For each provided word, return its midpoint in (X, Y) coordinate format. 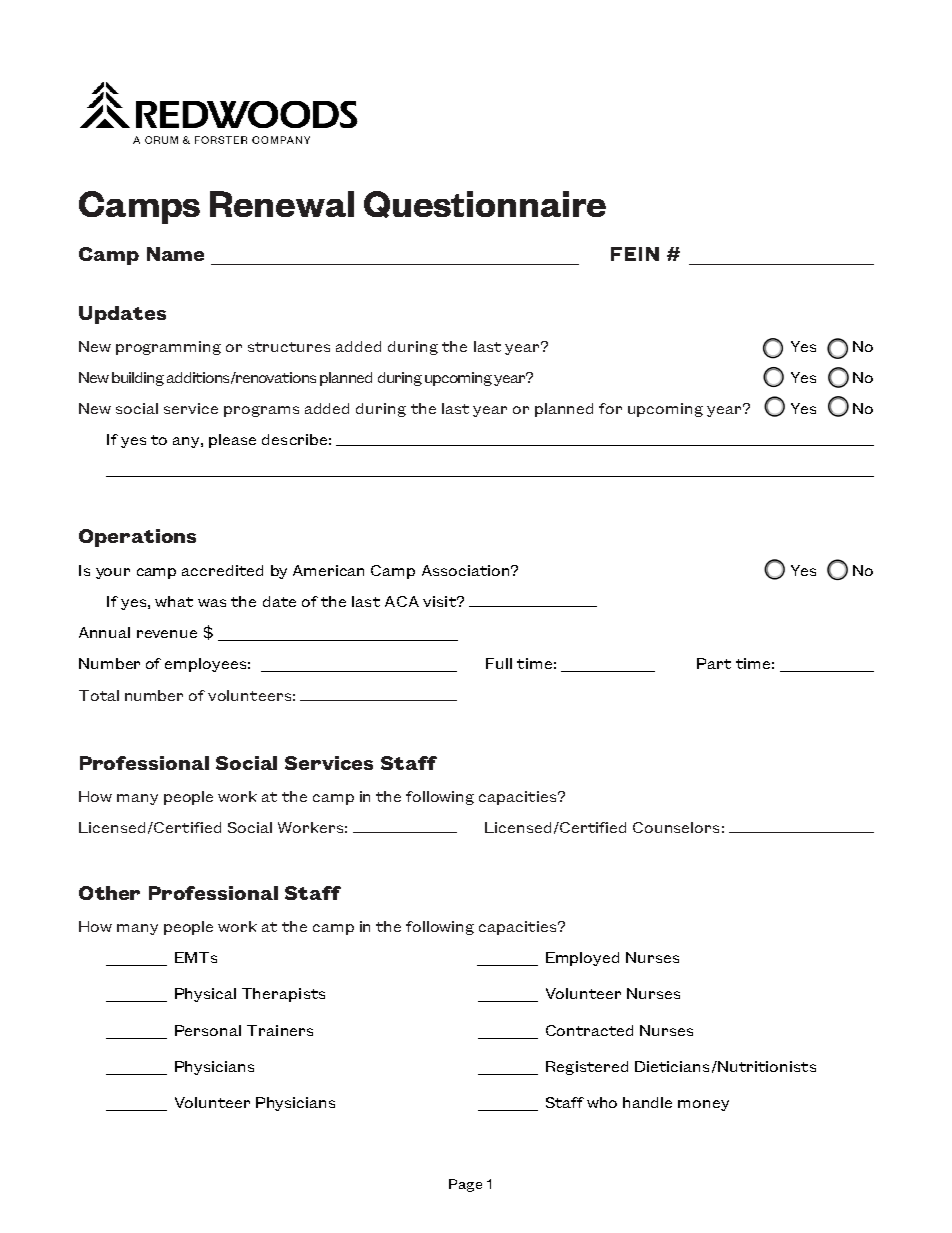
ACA (402, 601)
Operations (137, 538)
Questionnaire (485, 204)
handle (647, 1102)
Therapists (283, 995)
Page (465, 1185)
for (610, 408)
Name (175, 254)
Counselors (676, 827)
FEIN (635, 254)
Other (109, 893)
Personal (208, 1030)
